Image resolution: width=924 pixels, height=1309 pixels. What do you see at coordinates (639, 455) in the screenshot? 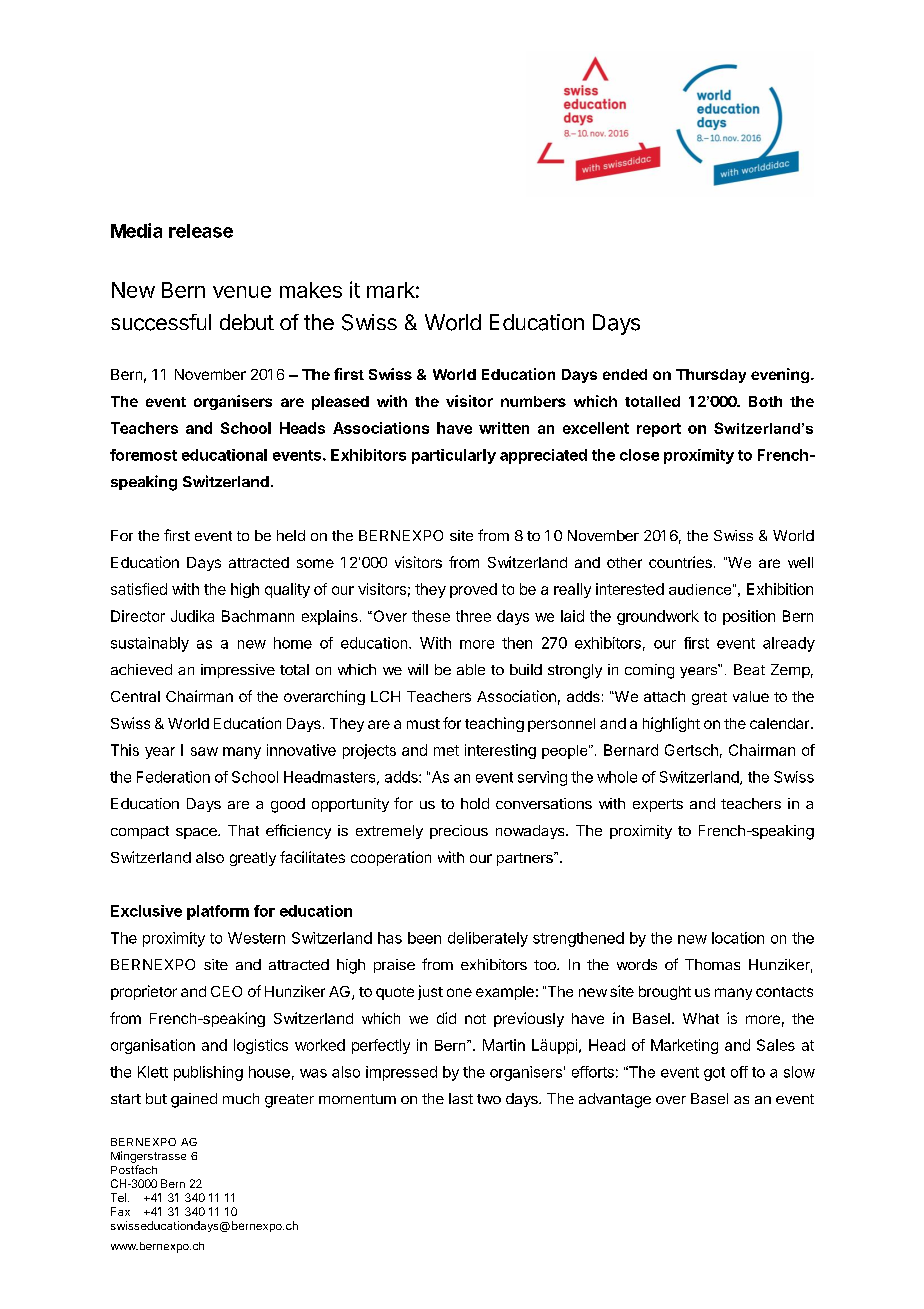
I see `close` at bounding box center [639, 455].
